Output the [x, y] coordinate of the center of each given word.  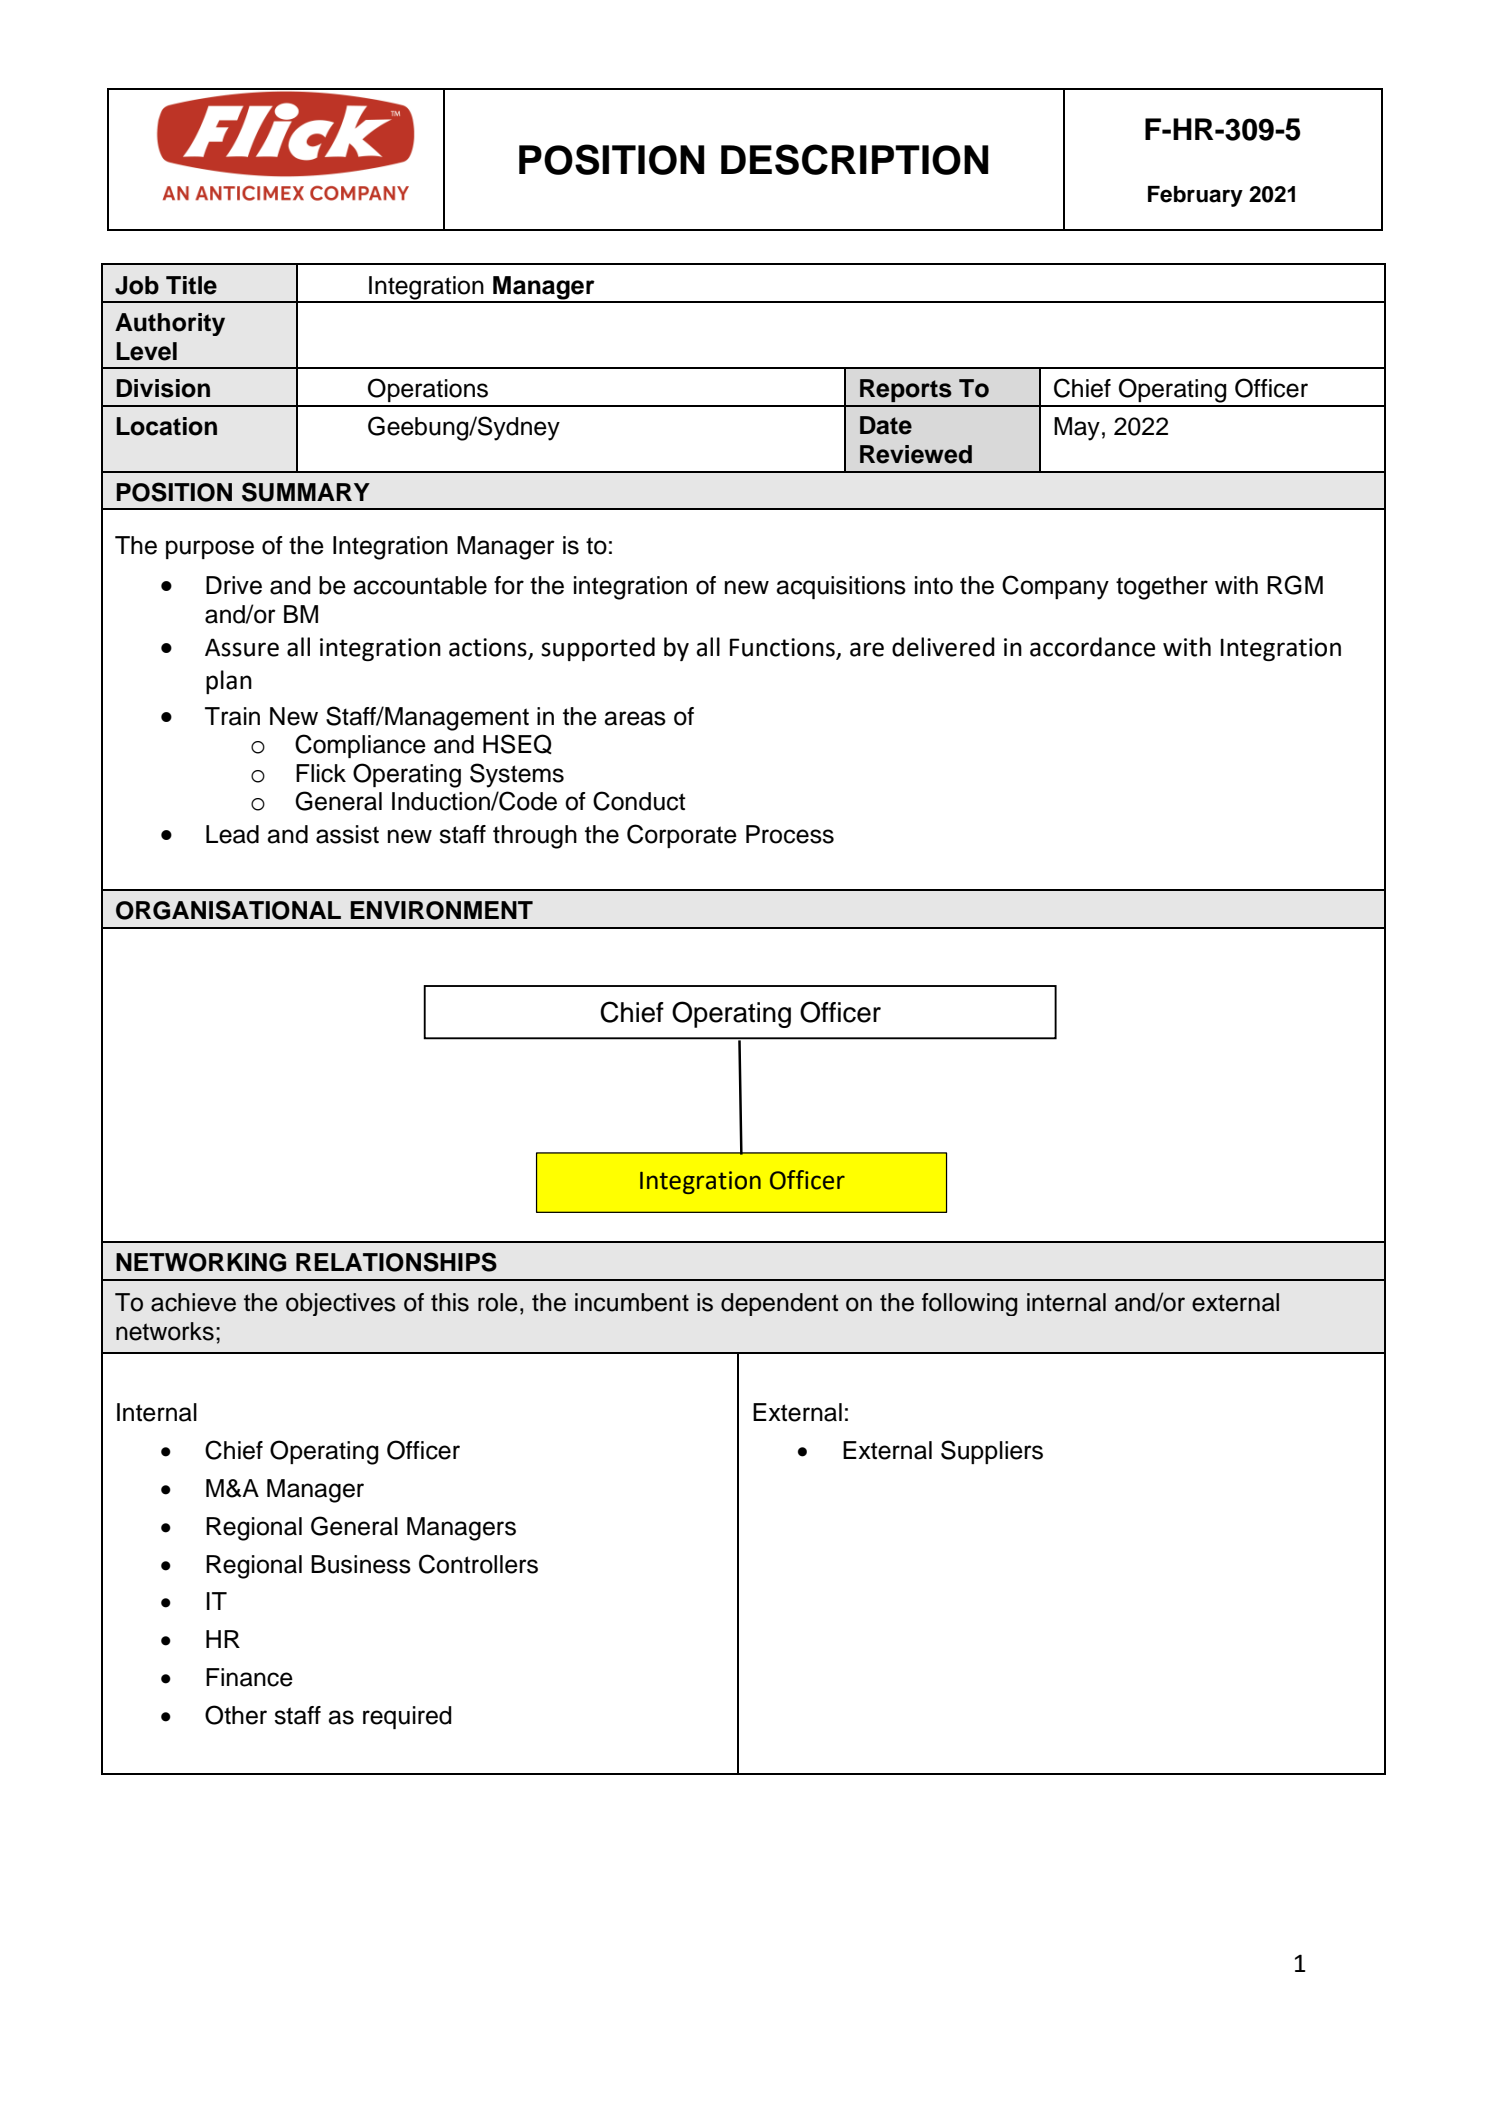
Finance [249, 1677]
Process [790, 834]
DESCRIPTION [854, 159]
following [969, 1304]
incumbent [632, 1302]
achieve [193, 1302]
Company [1055, 587]
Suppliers [992, 1452]
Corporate [682, 836]
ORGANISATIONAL [228, 910]
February [1195, 196]
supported [598, 649]
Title [191, 285]
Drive [234, 585]
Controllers [478, 1564]
